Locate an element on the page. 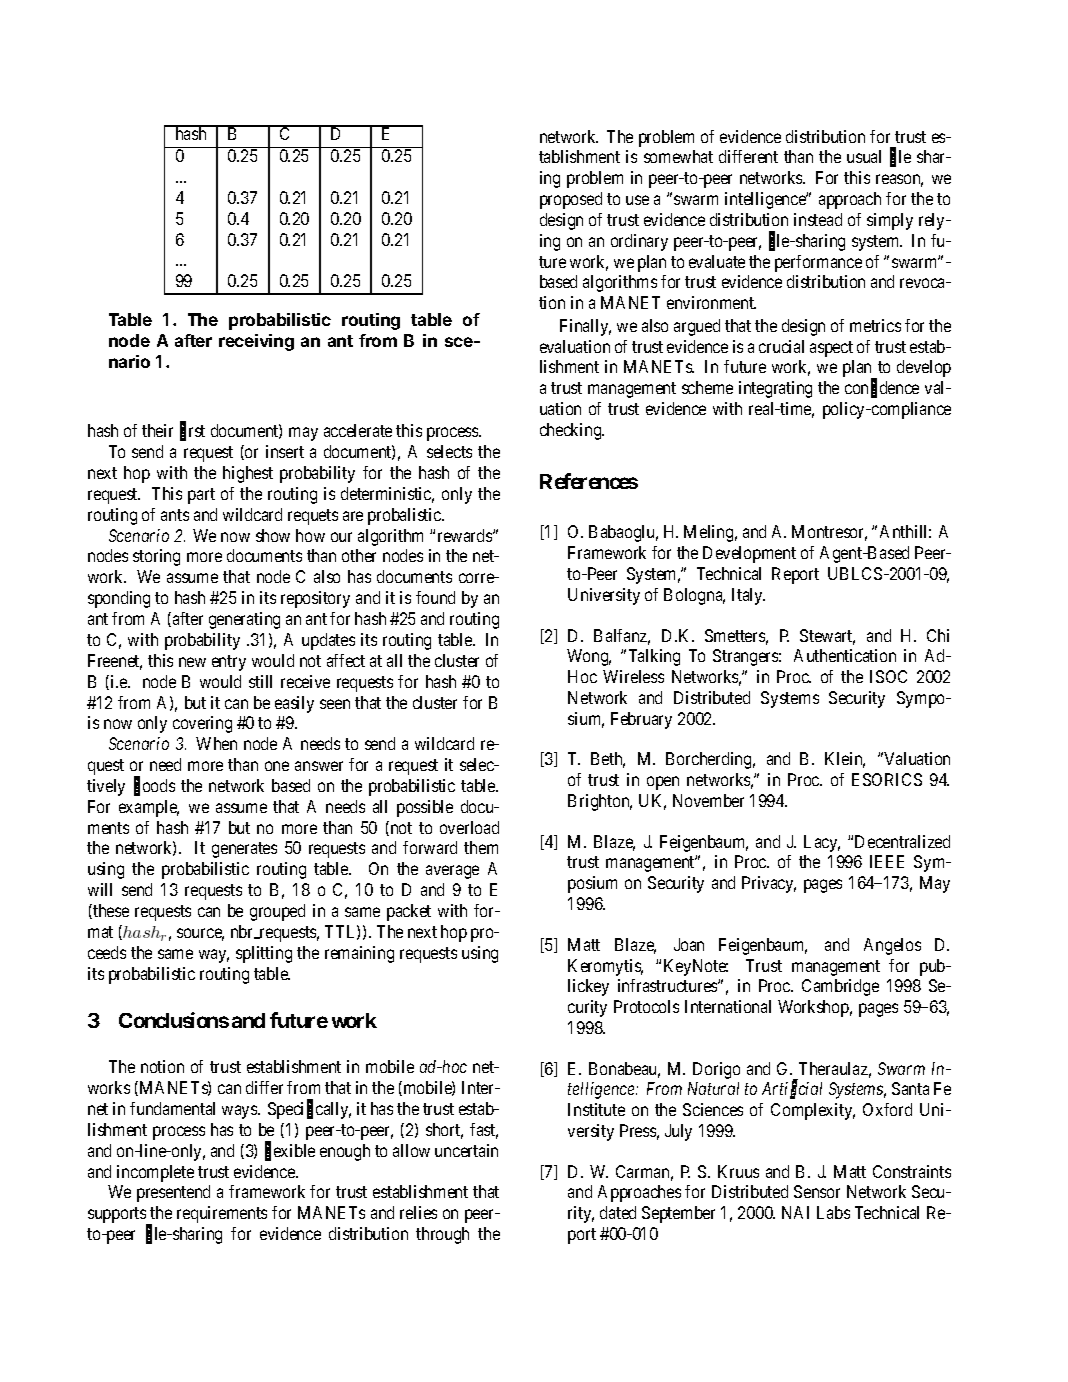 The width and height of the image is (1068, 1382). proposed is located at coordinates (571, 200).
